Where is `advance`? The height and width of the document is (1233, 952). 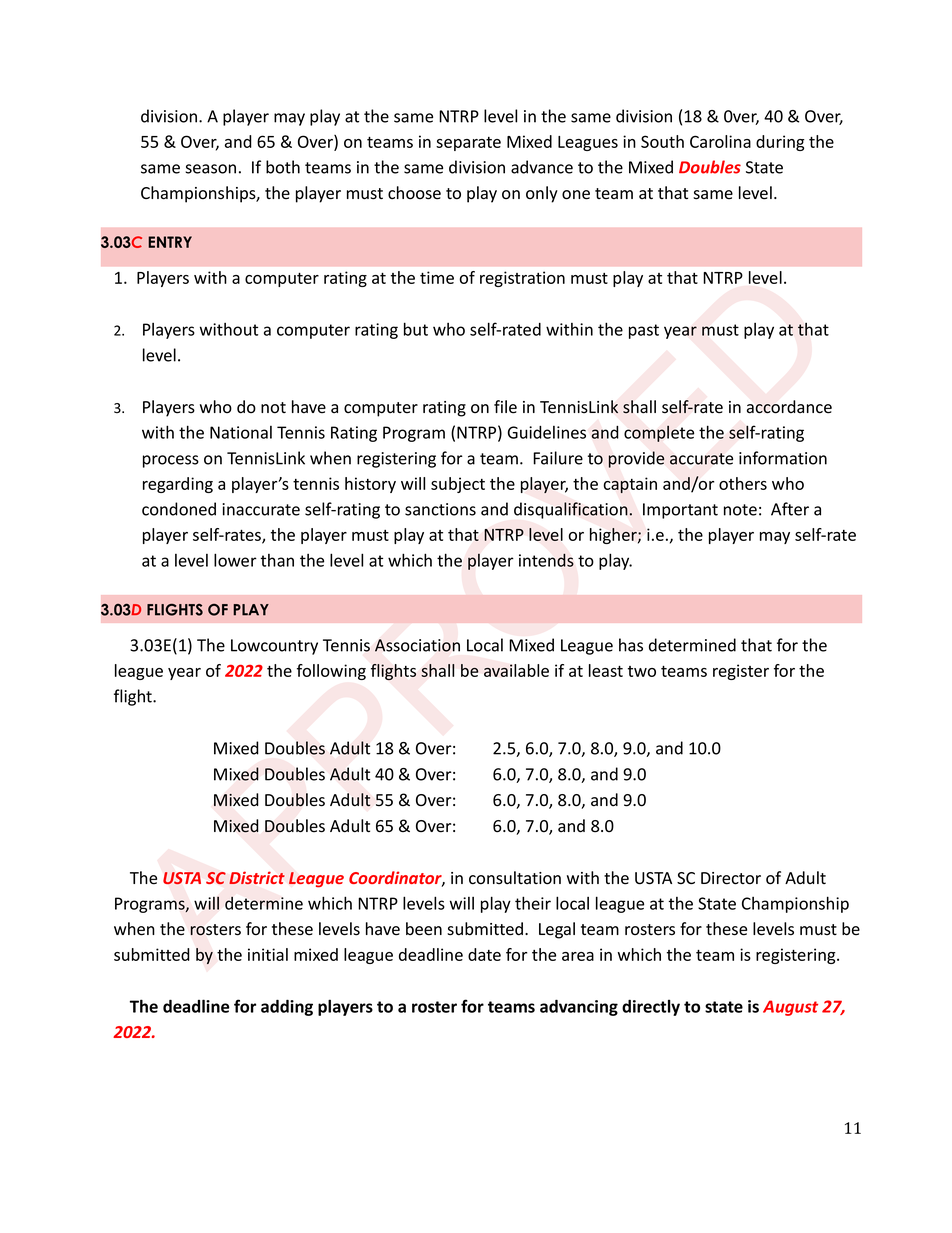
advance is located at coordinates (542, 167).
